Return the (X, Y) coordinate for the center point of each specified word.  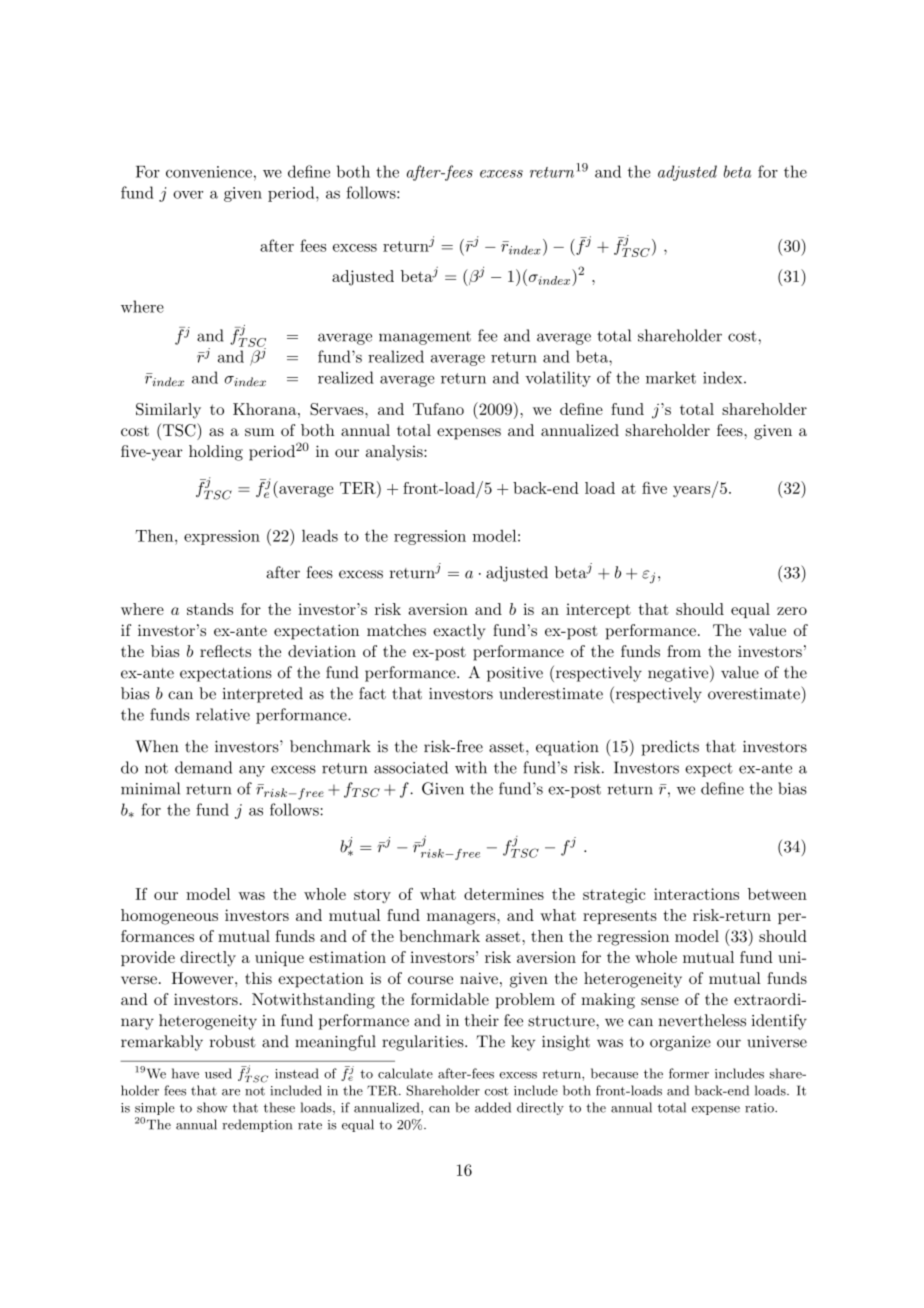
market (671, 377)
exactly (459, 632)
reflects (225, 651)
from (684, 651)
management (425, 338)
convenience (209, 172)
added (493, 1107)
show (212, 1107)
